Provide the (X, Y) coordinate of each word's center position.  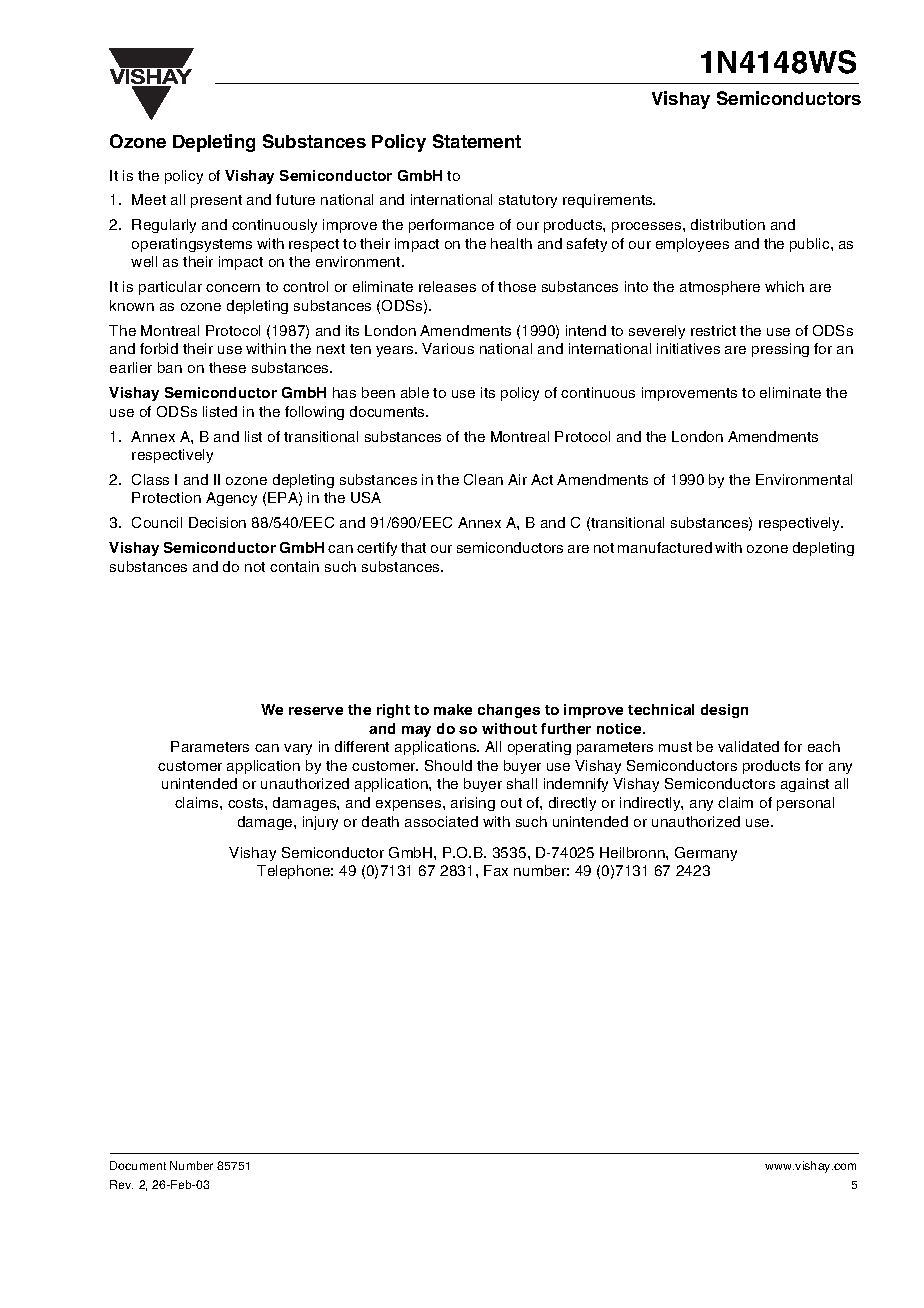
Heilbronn (633, 852)
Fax (496, 870)
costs (247, 803)
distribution (728, 224)
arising (473, 804)
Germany (706, 854)
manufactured (665, 547)
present (216, 201)
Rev (121, 1184)
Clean (483, 479)
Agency (231, 499)
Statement (477, 141)
